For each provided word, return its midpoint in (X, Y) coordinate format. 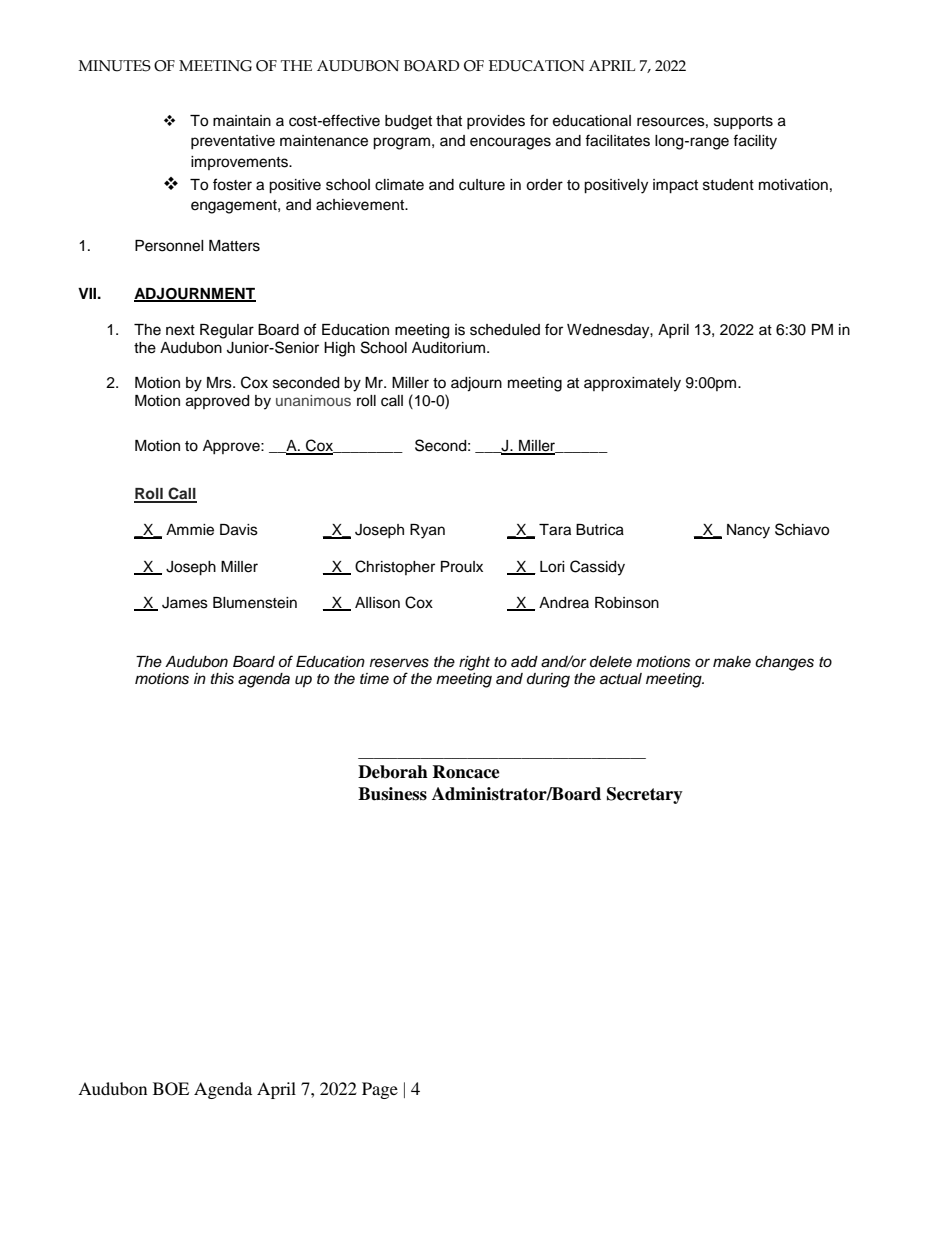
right (474, 663)
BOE (171, 1089)
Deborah (393, 772)
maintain (242, 121)
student (728, 185)
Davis (239, 530)
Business (392, 794)
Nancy (748, 531)
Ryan (427, 531)
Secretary (645, 795)
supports (743, 122)
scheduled (505, 330)
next (180, 330)
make (732, 661)
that (449, 120)
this (222, 679)
